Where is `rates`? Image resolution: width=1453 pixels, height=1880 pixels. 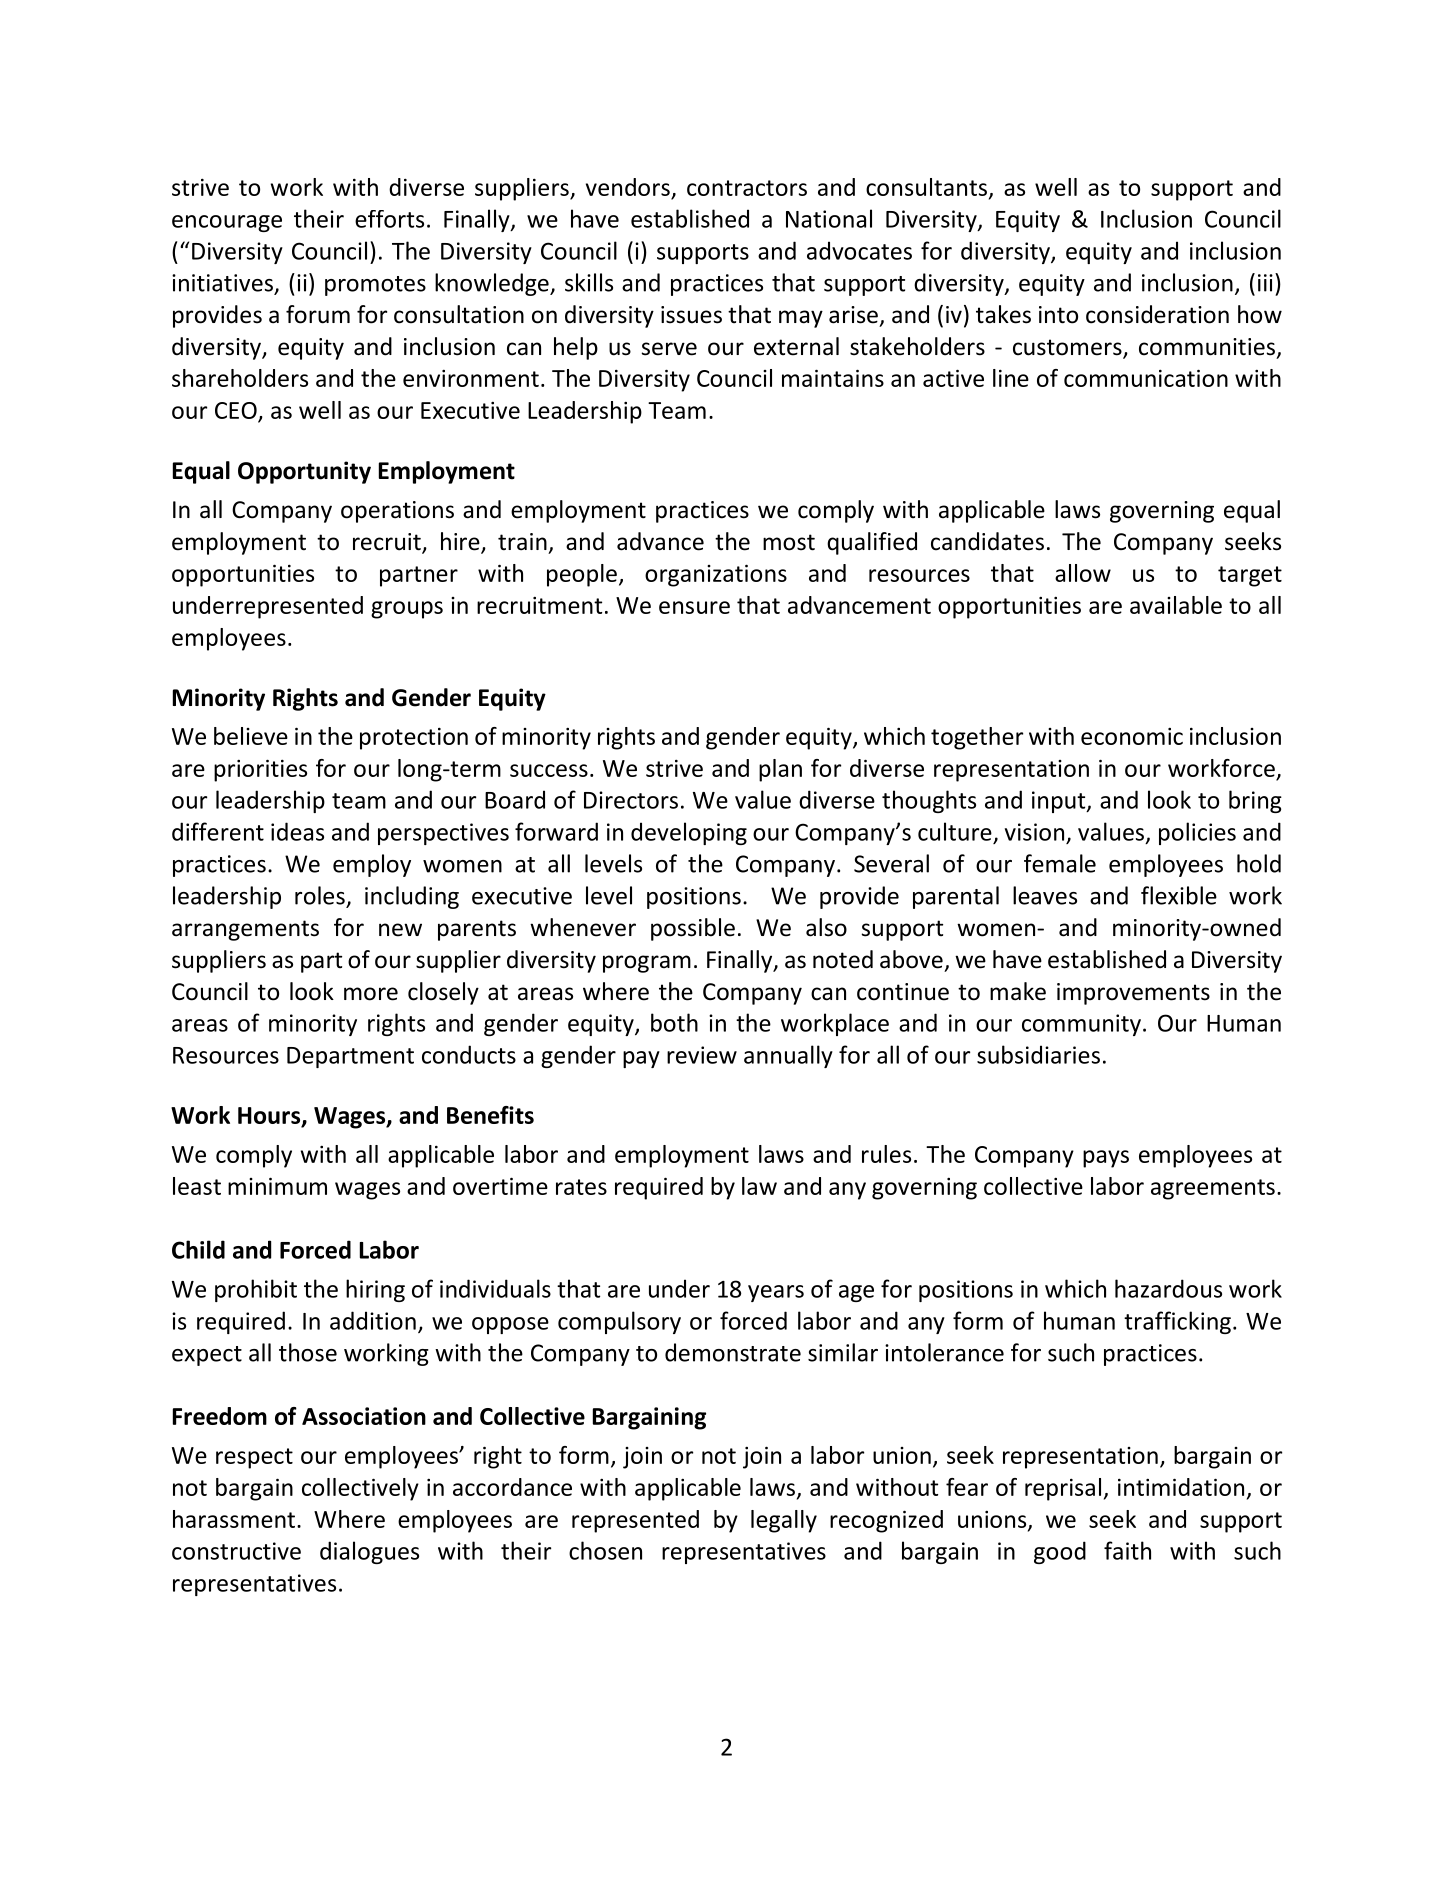
rates is located at coordinates (581, 1187).
